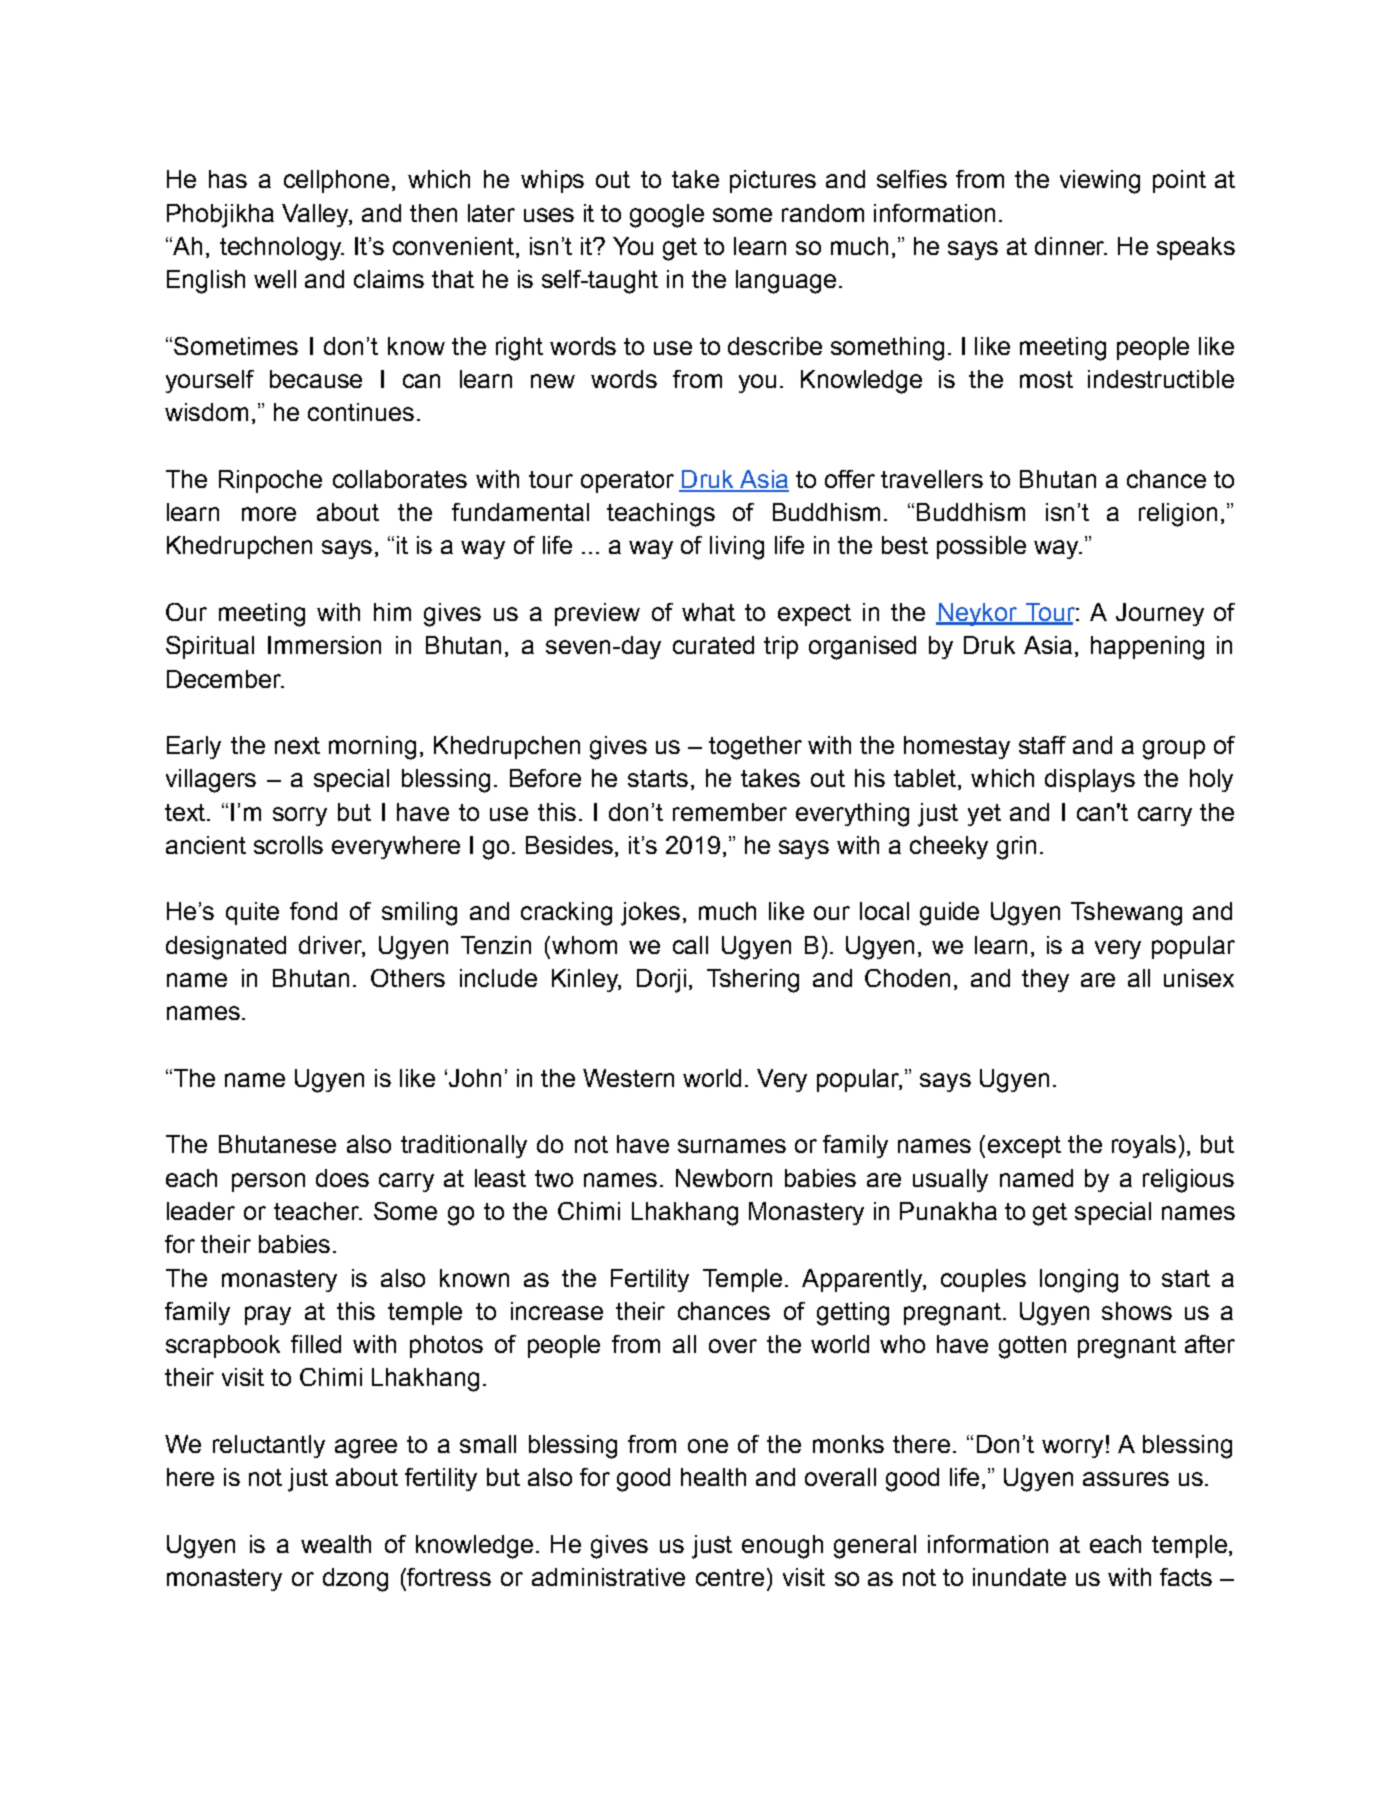 Image resolution: width=1400 pixels, height=1812 pixels. I want to click on technology, so click(281, 249).
